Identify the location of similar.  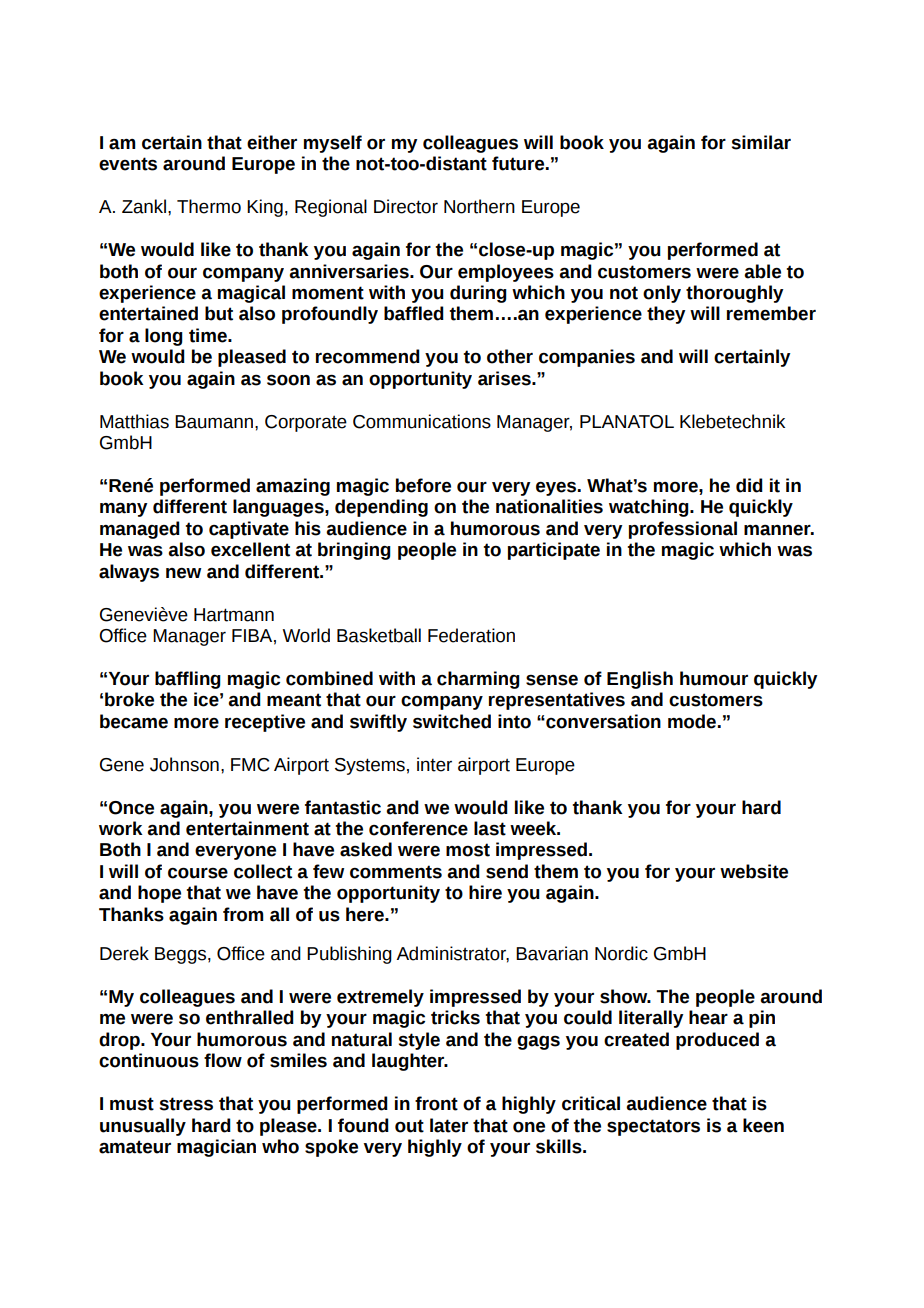
(761, 142).
